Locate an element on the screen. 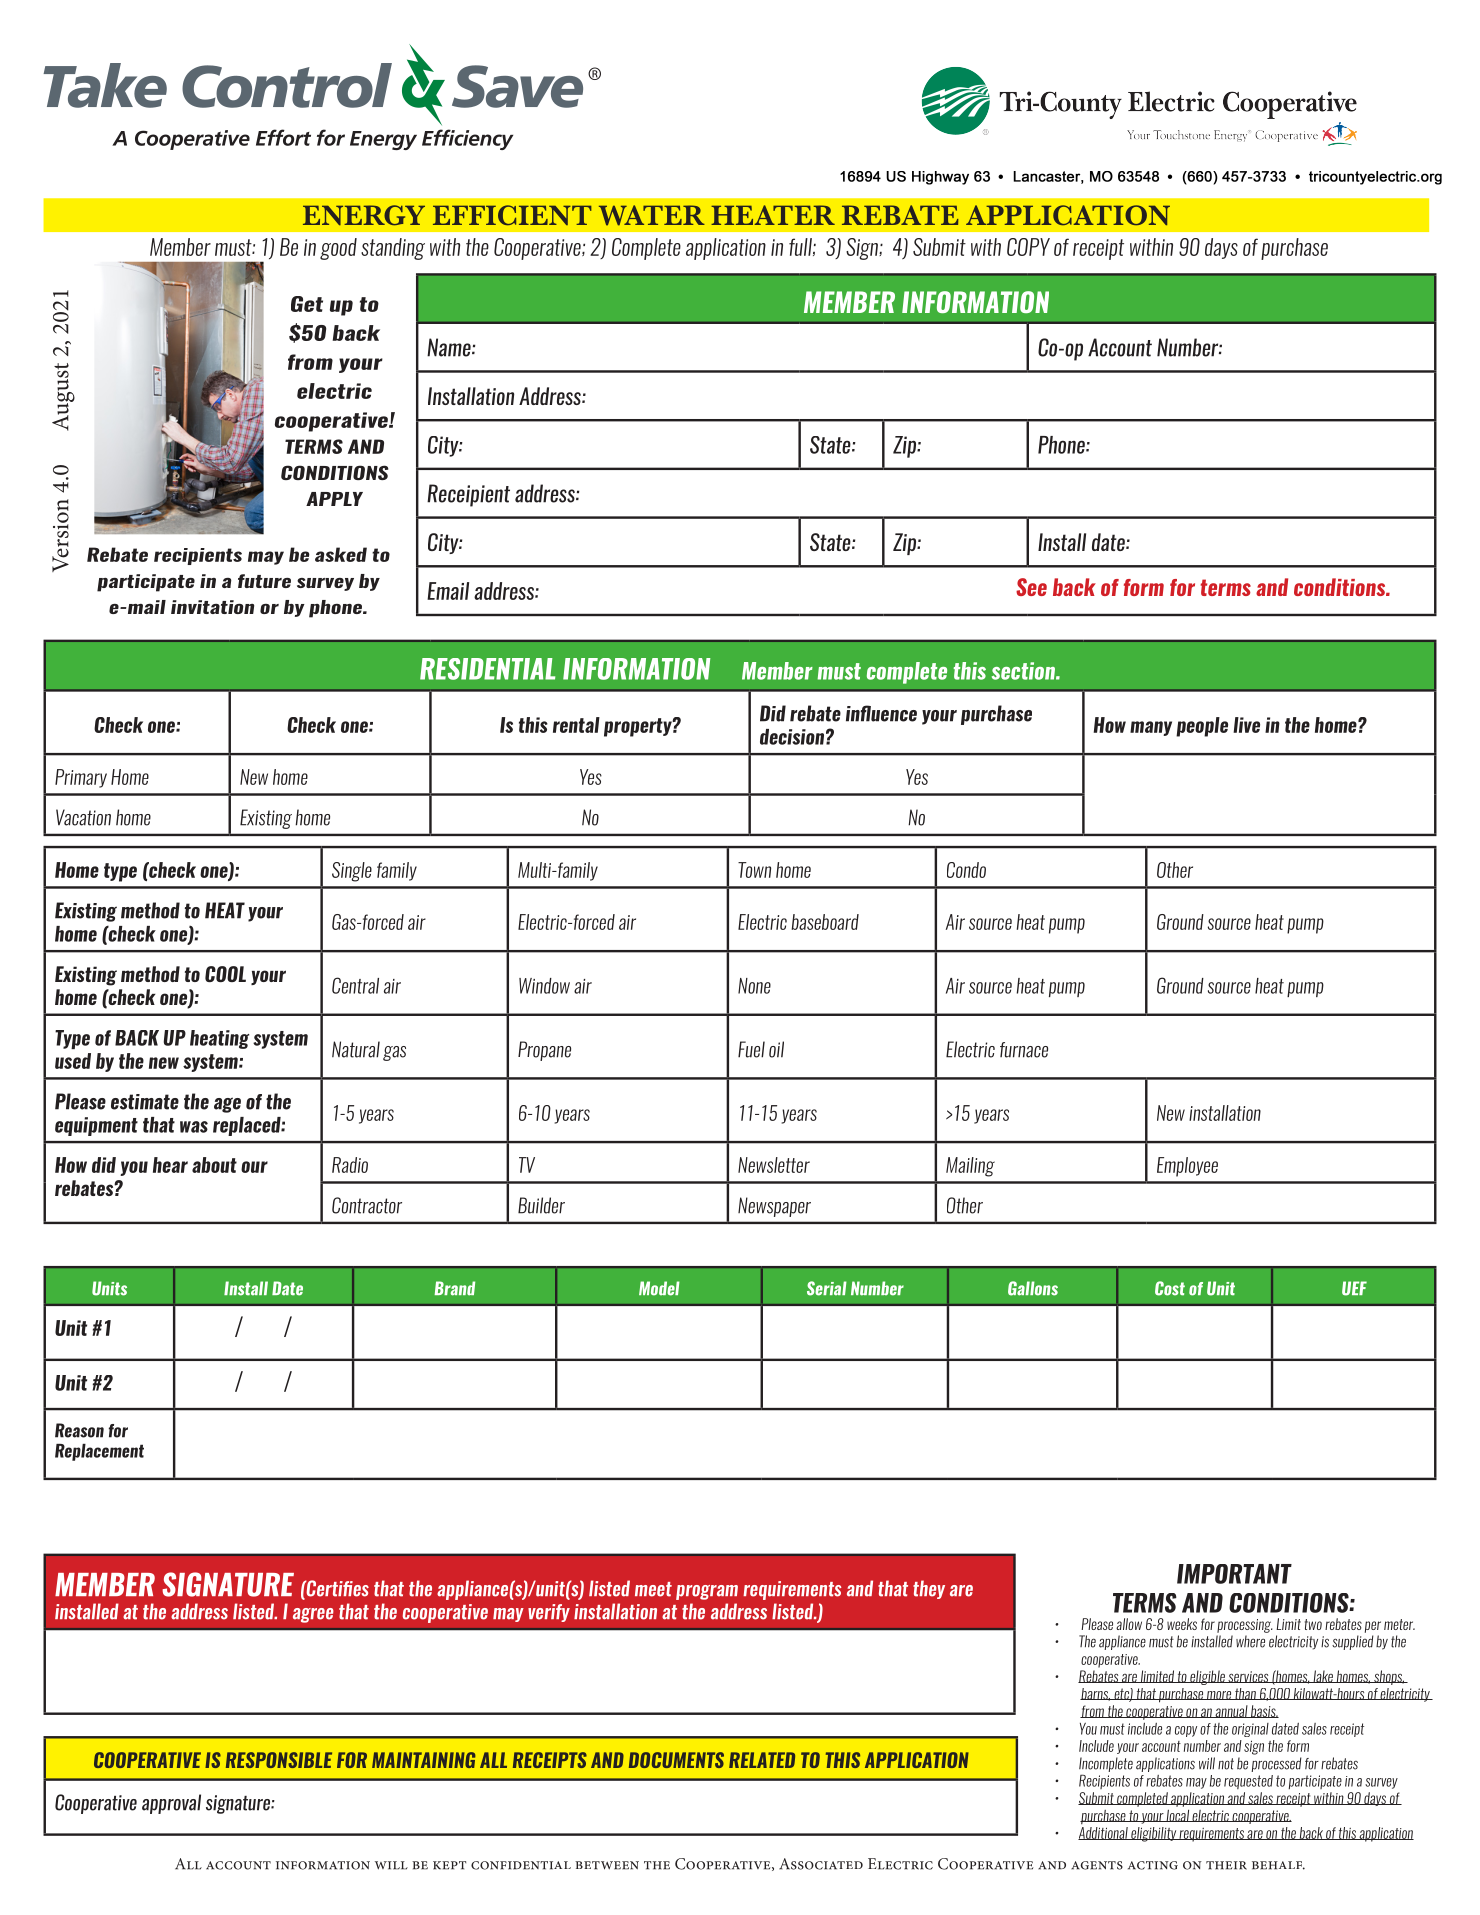 This screenshot has width=1480, height=1915. live is located at coordinates (1246, 725).
